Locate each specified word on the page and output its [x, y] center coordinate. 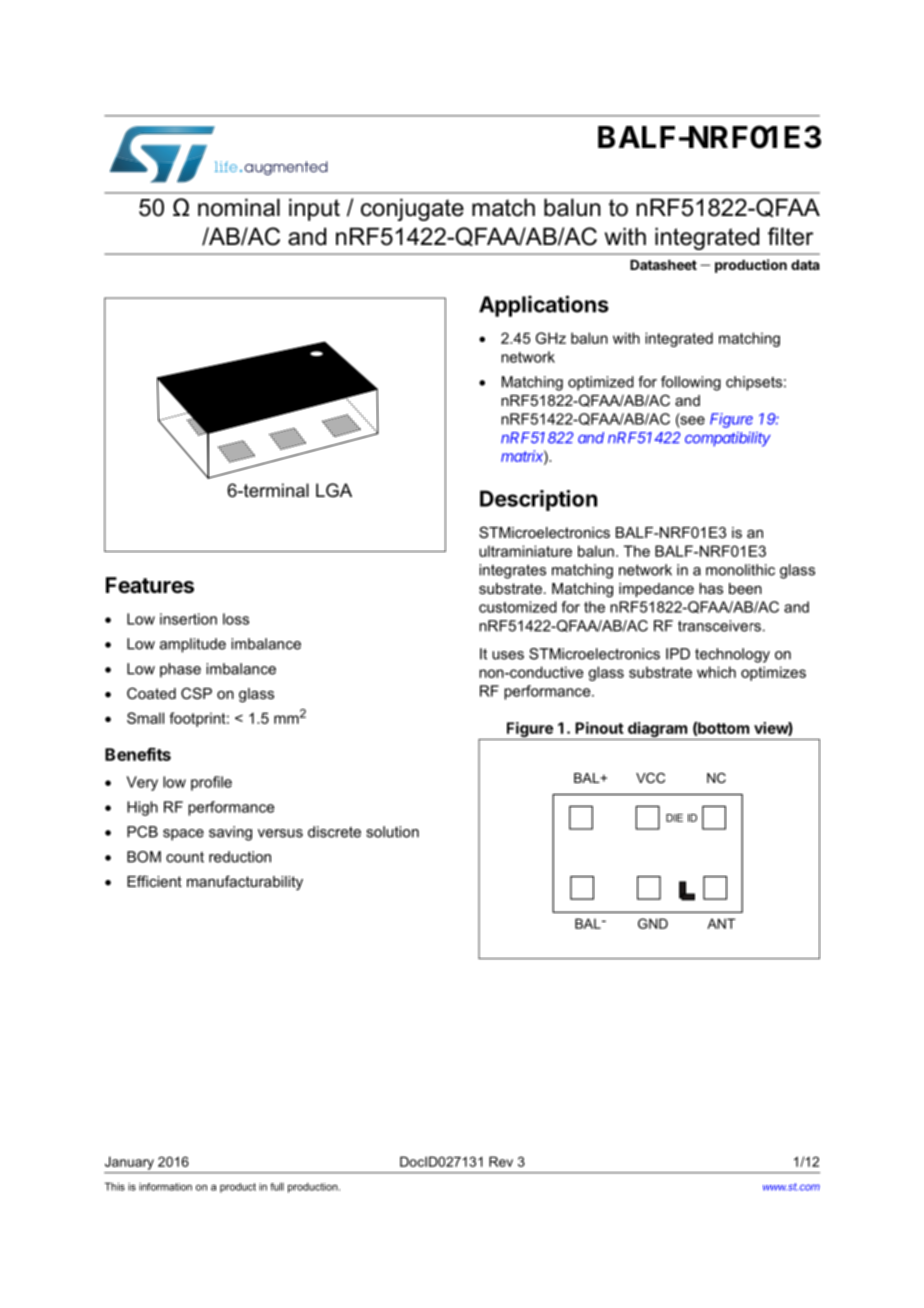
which [716, 672]
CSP [196, 693]
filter [790, 236]
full [277, 1187]
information [165, 1187]
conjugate [412, 209]
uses [508, 655]
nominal [239, 207]
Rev [501, 1161]
